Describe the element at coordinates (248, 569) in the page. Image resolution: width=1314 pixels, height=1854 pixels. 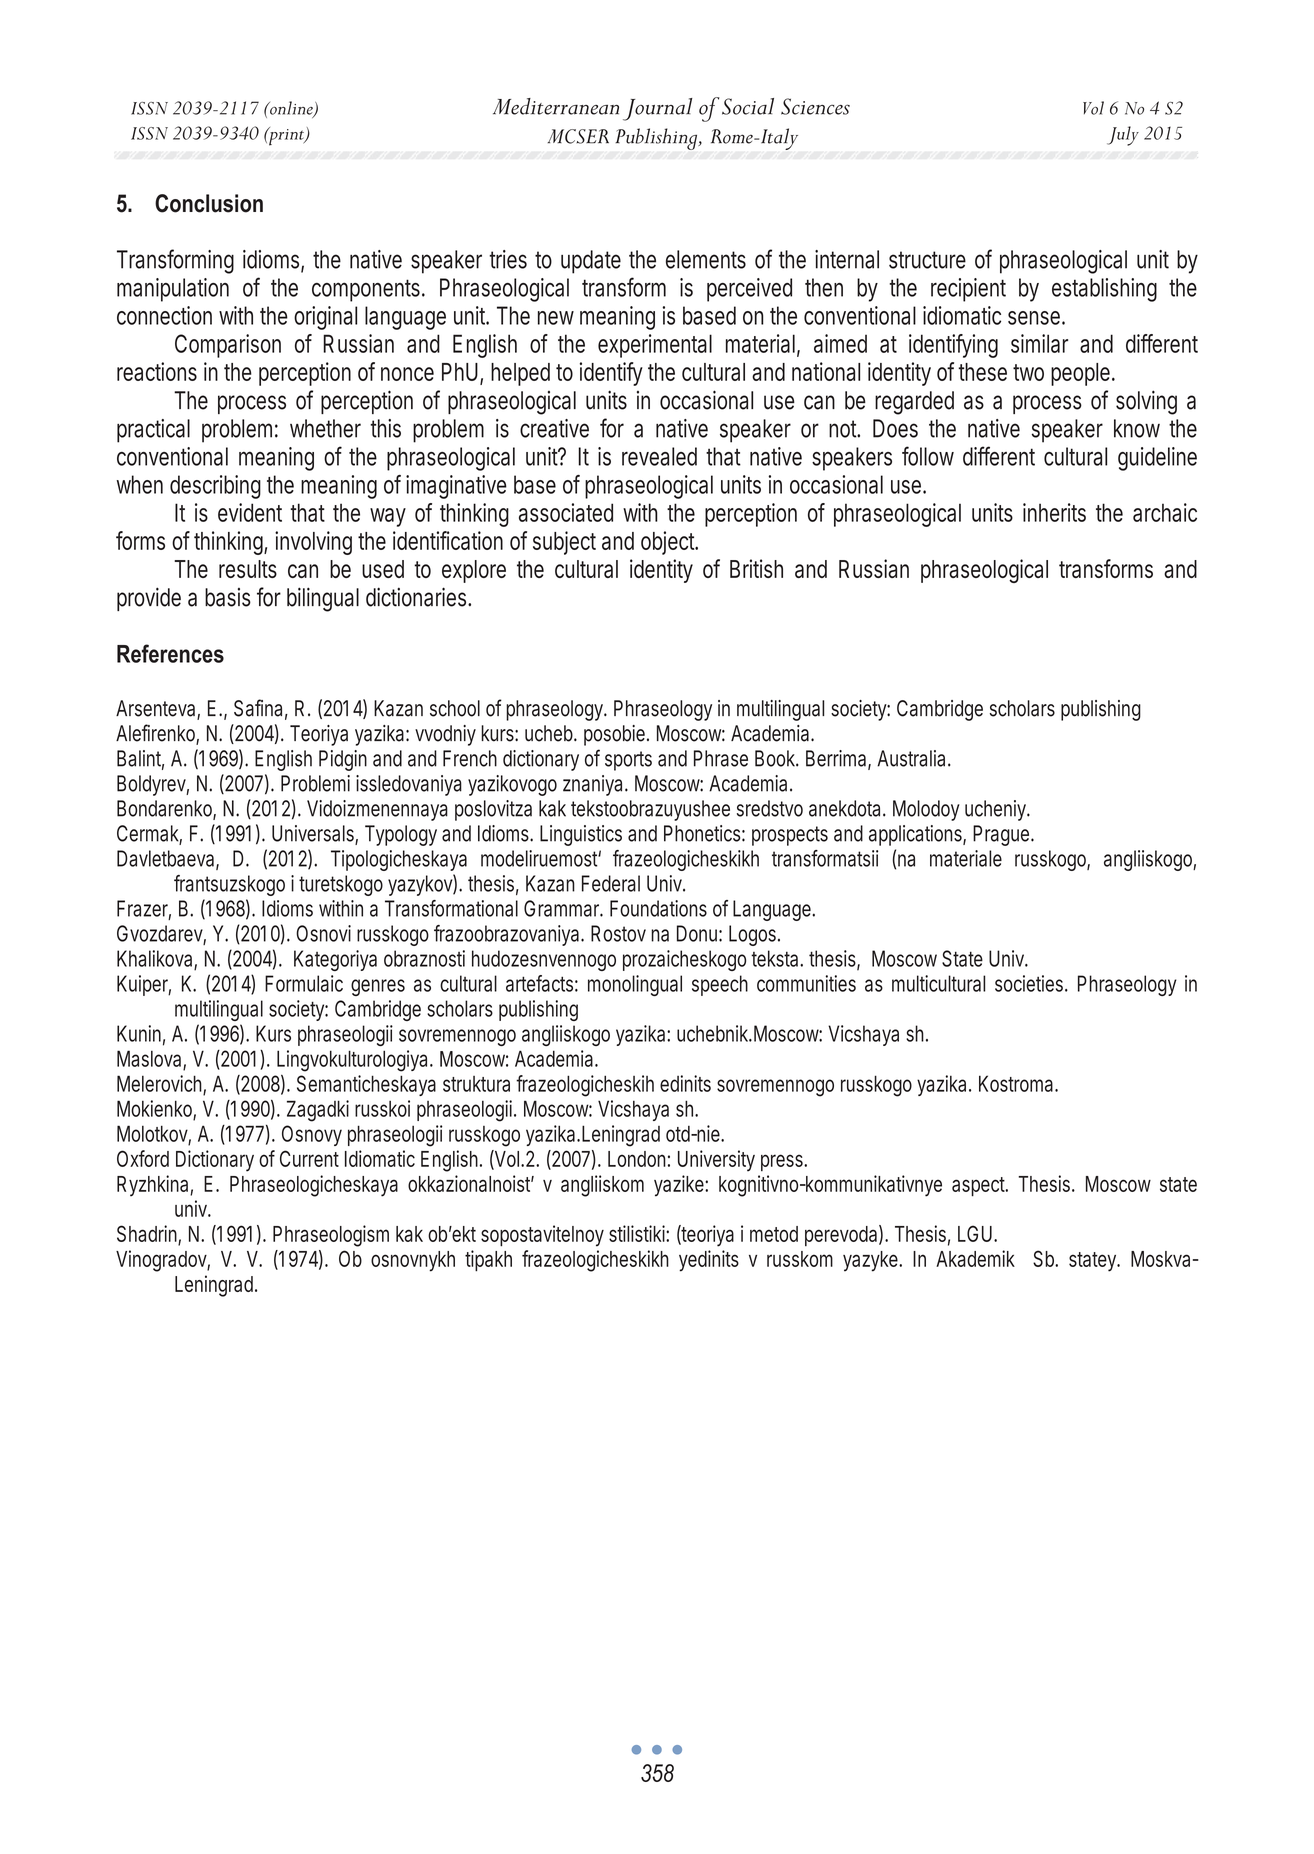
I see `results` at that location.
